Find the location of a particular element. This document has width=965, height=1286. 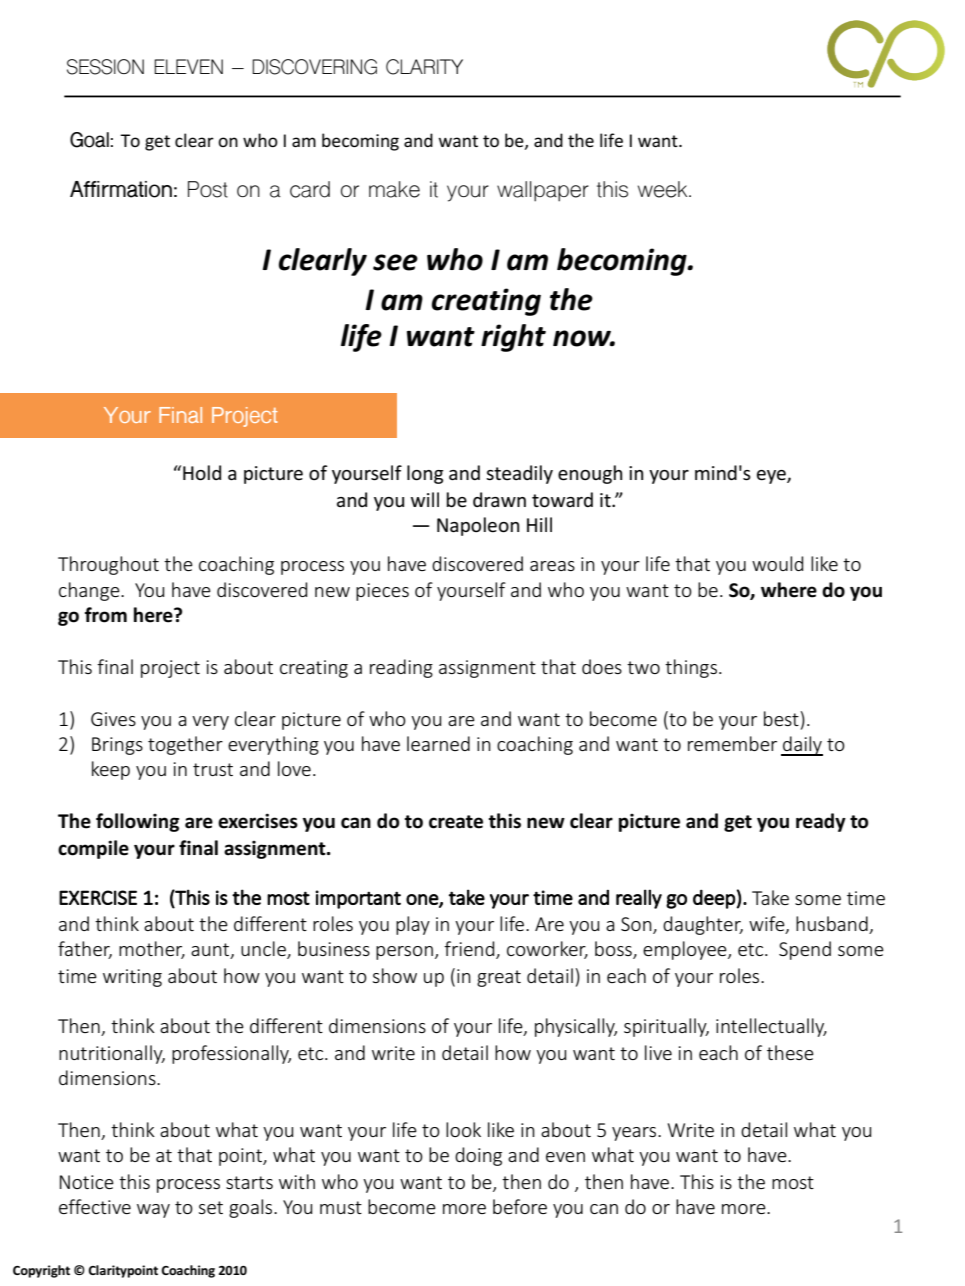

Hold is located at coordinates (202, 473).
